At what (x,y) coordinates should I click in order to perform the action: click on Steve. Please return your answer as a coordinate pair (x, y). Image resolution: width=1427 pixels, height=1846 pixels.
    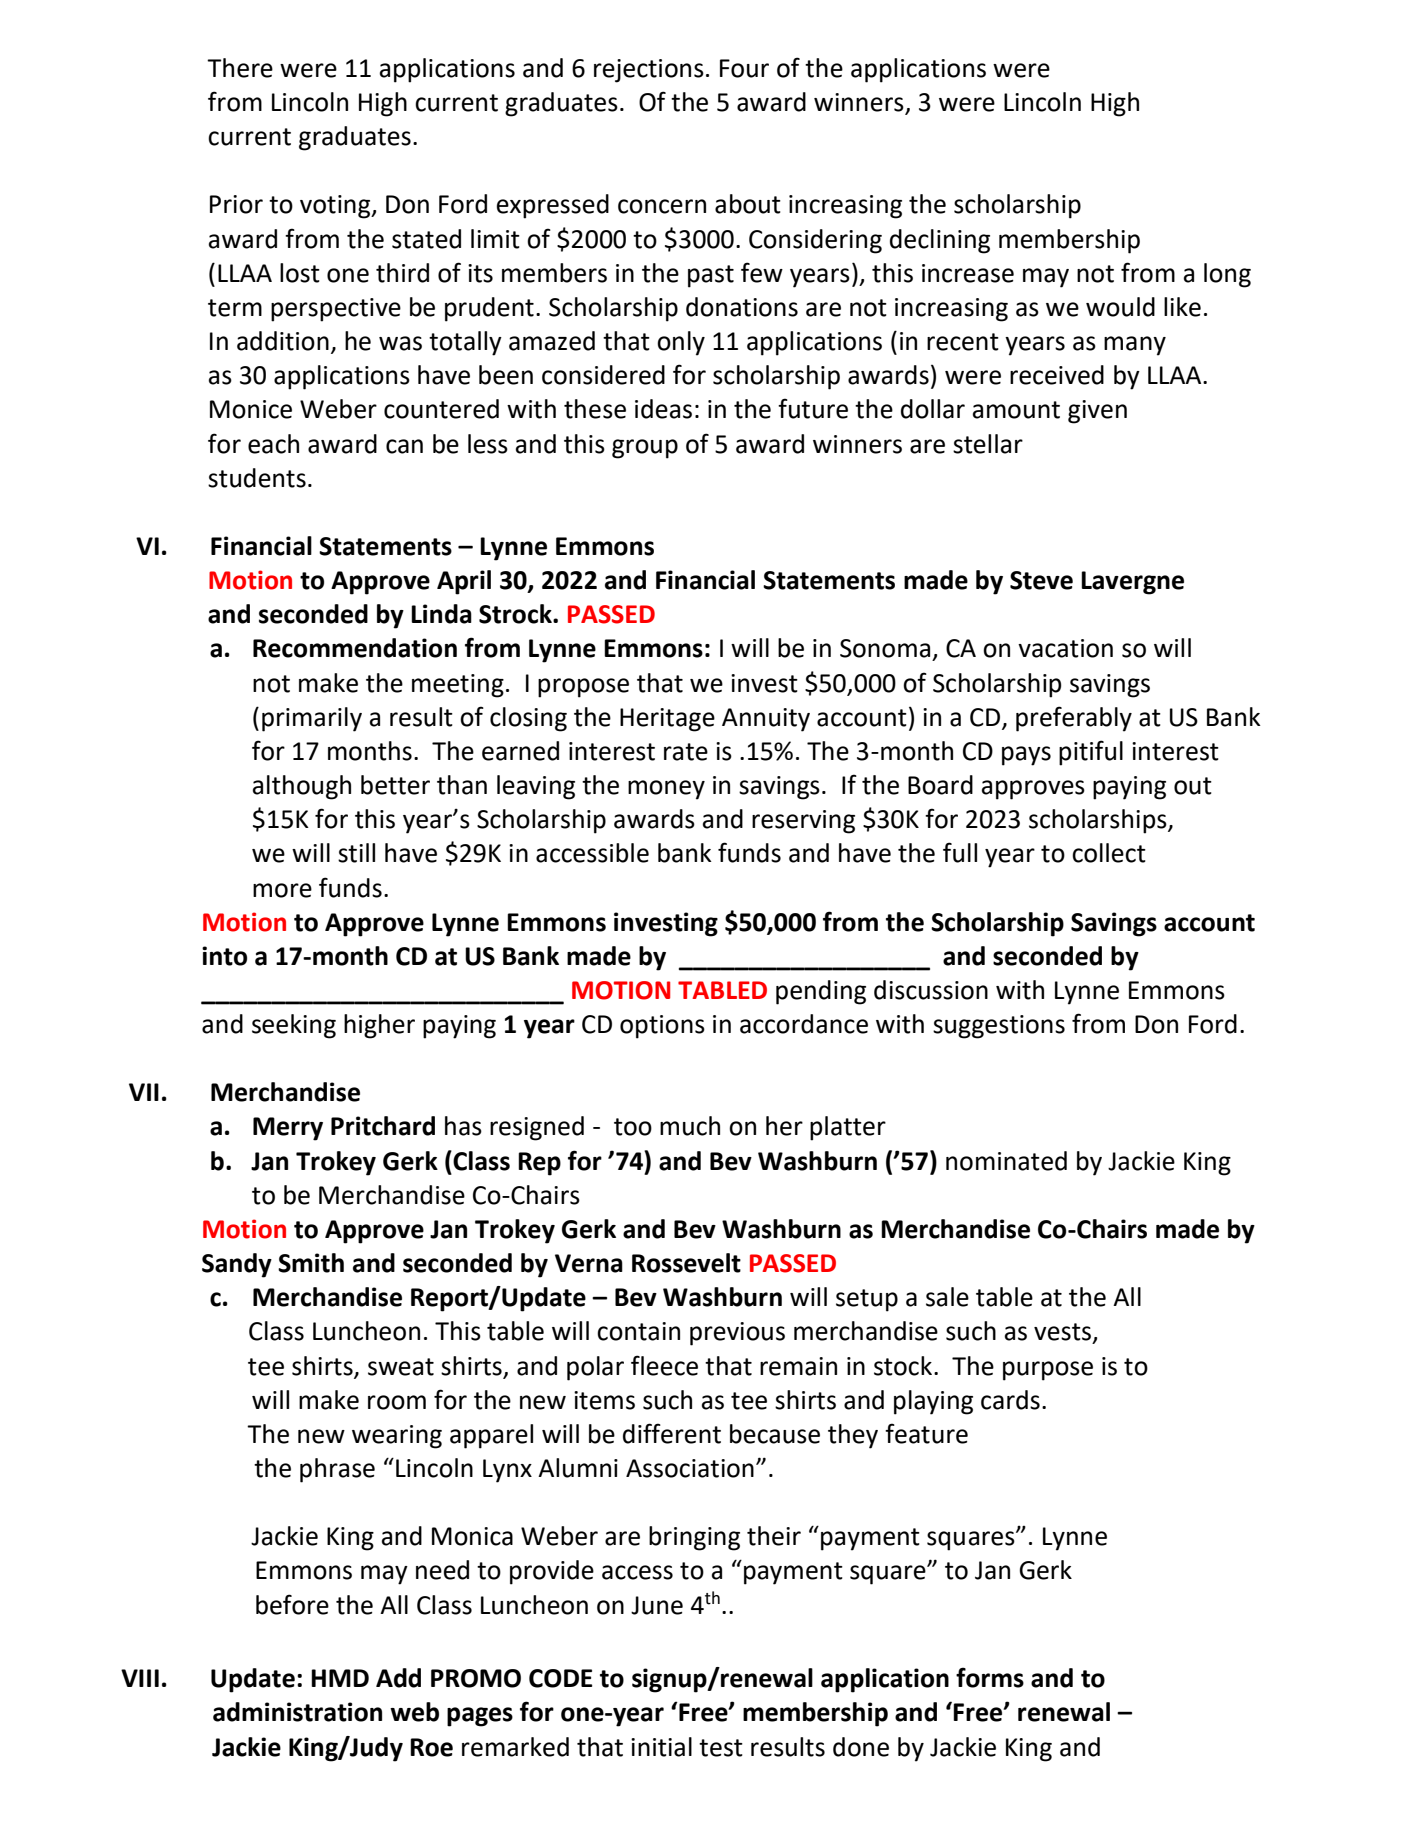
    Looking at the image, I should click on (1041, 580).
